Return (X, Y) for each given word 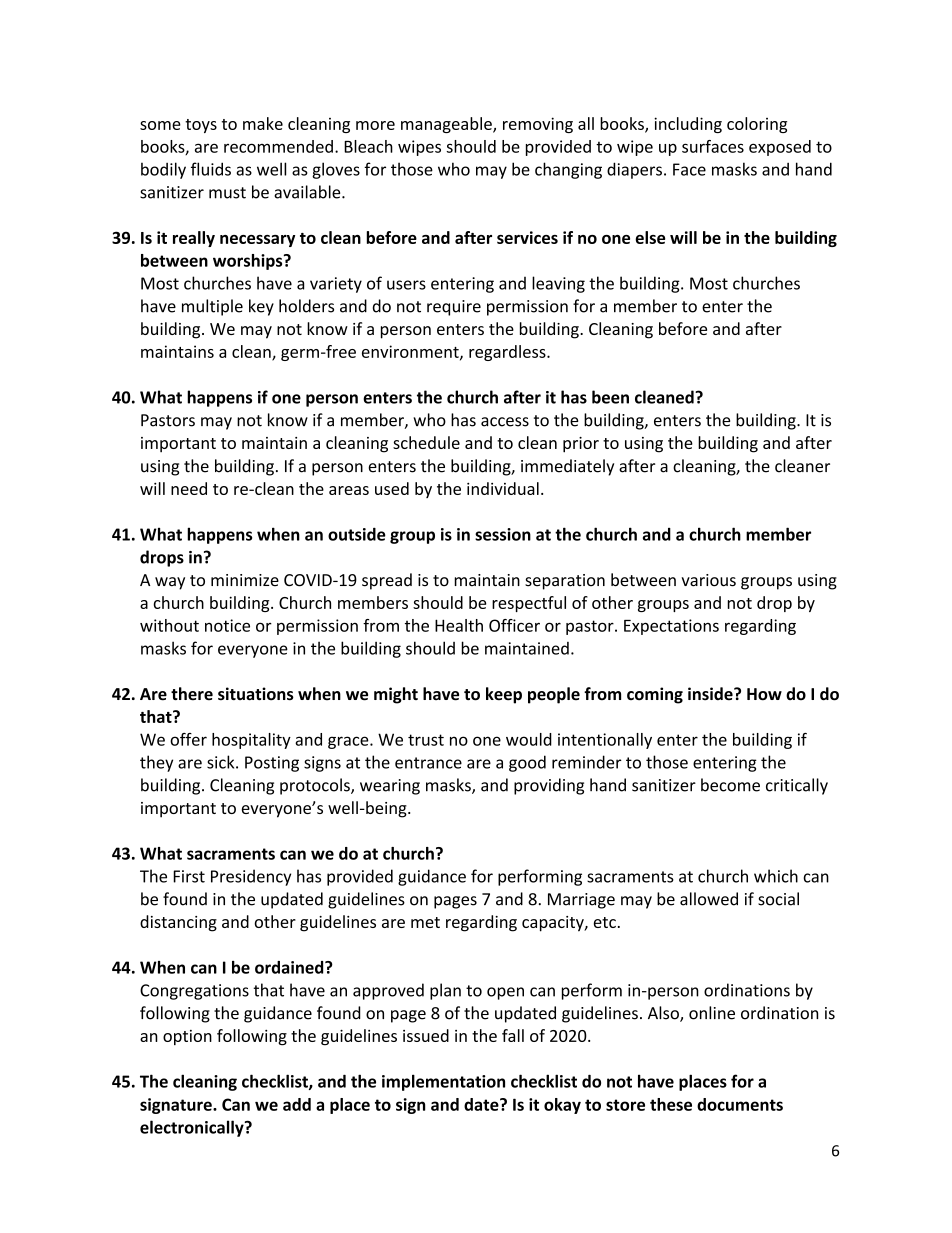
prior (581, 445)
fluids (211, 169)
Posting (272, 764)
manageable (447, 125)
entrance (428, 763)
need (189, 488)
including (688, 125)
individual (503, 488)
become (730, 785)
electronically (193, 1128)
